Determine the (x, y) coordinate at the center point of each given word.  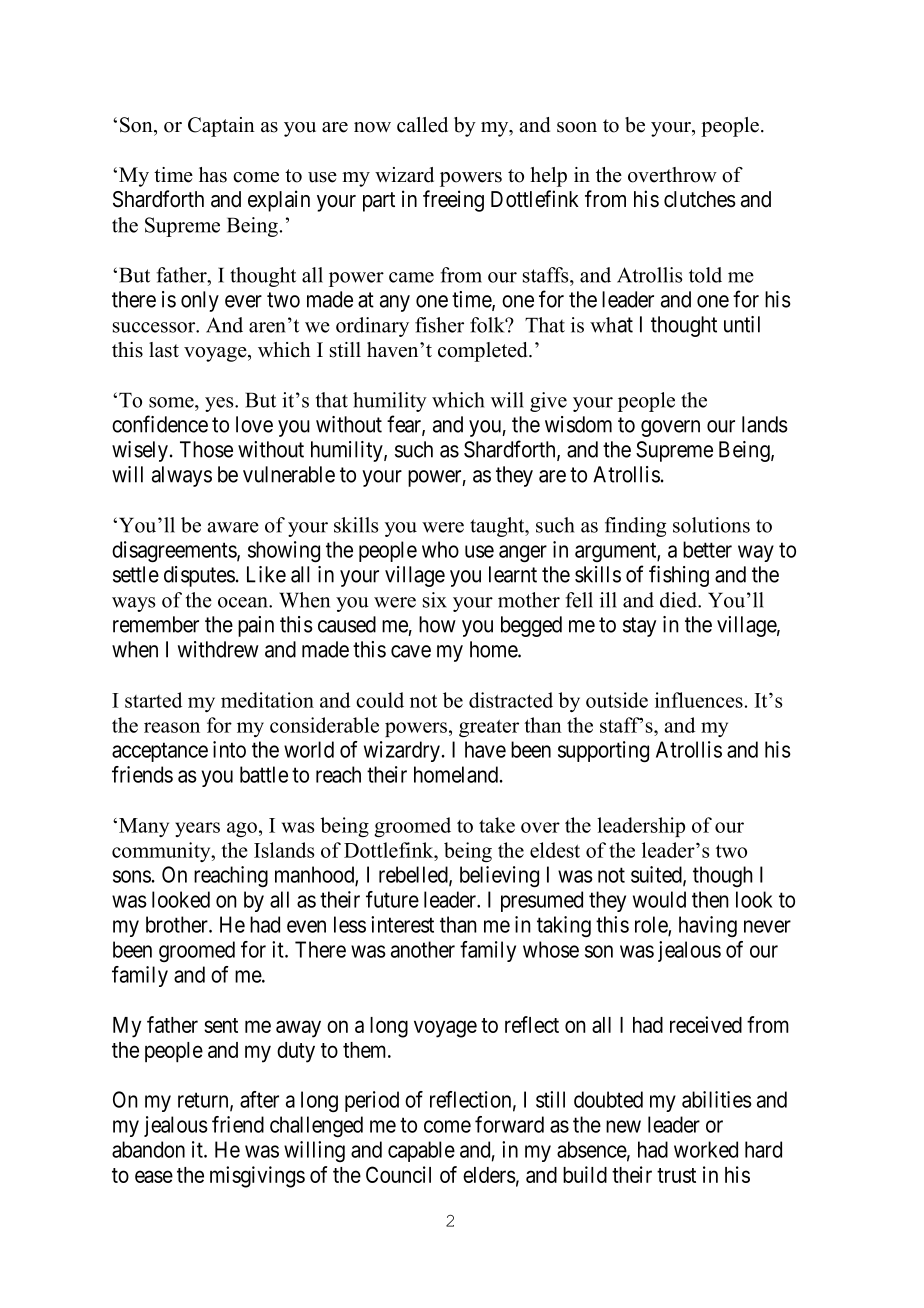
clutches (700, 199)
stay (639, 627)
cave (411, 651)
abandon (148, 1149)
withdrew (218, 649)
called (422, 125)
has (213, 175)
